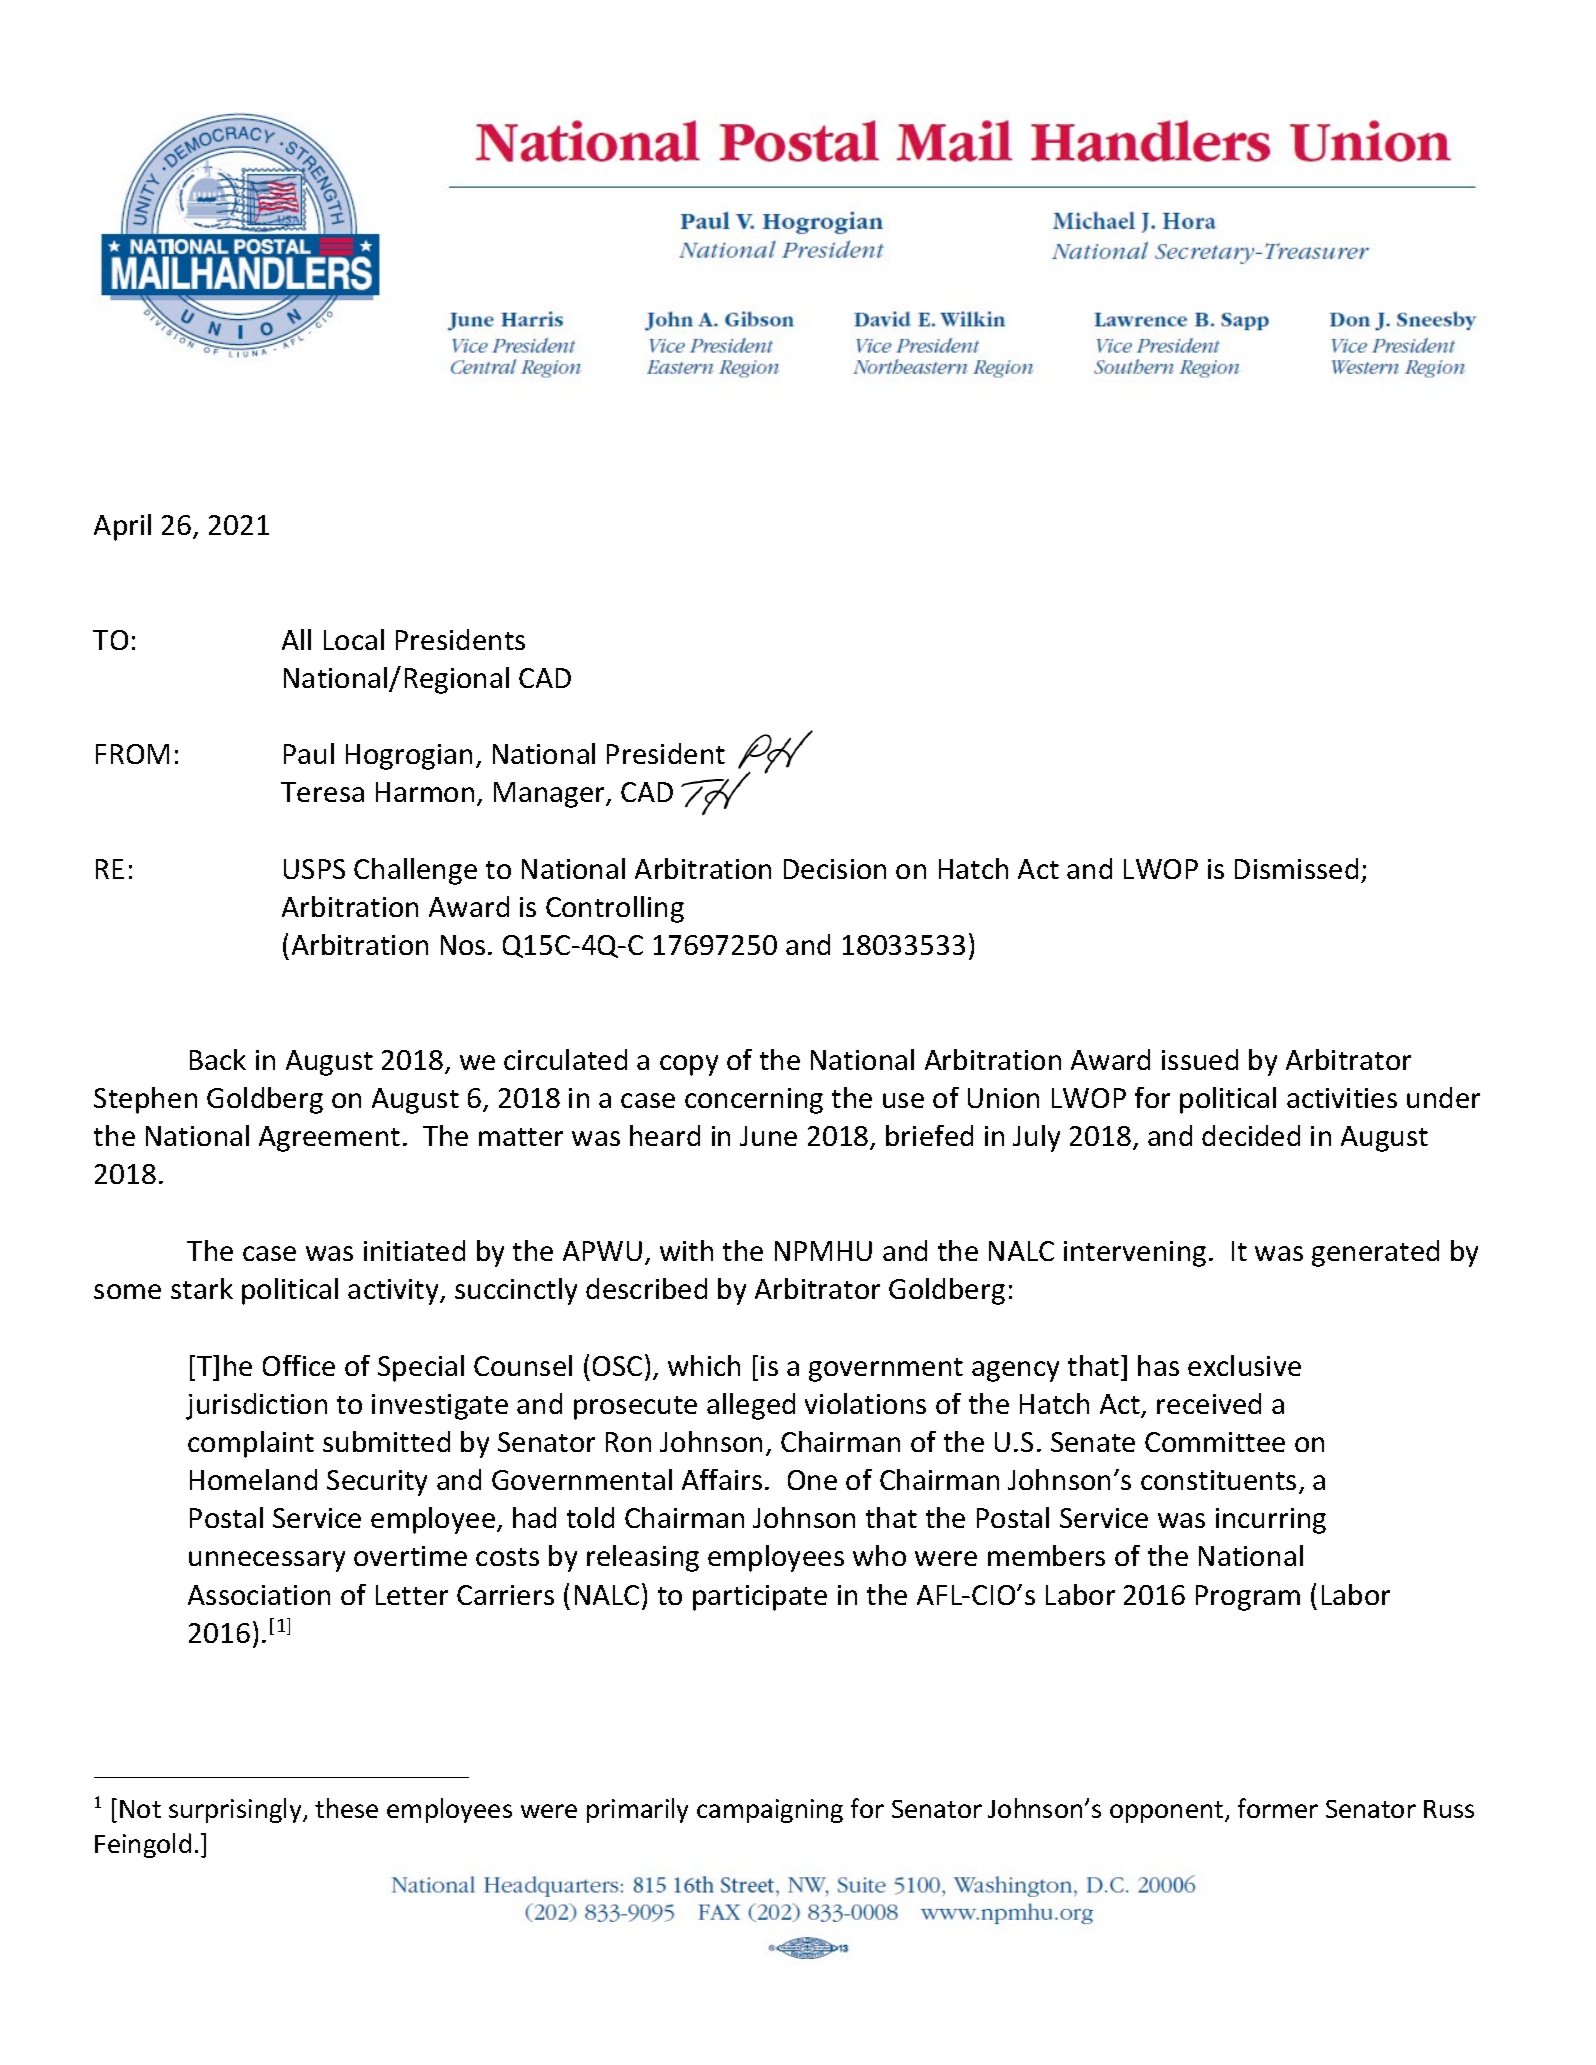 This screenshot has height=2065, width=1596. Describe the element at coordinates (1251, 1135) in the screenshot. I see `decided` at that location.
